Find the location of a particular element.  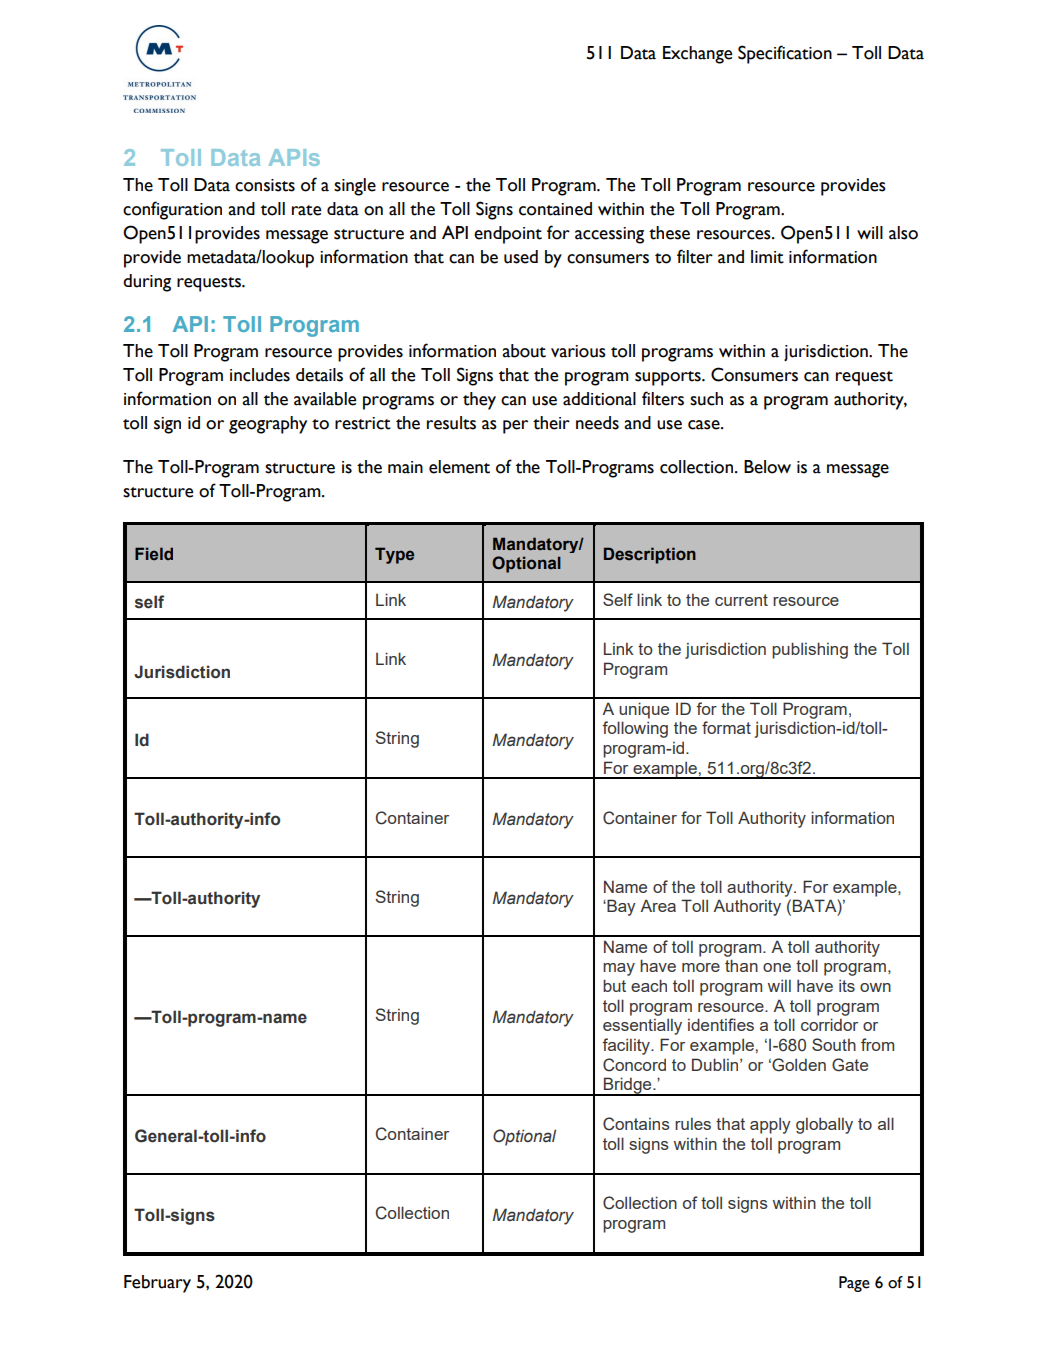

Specification is located at coordinates (785, 54).
